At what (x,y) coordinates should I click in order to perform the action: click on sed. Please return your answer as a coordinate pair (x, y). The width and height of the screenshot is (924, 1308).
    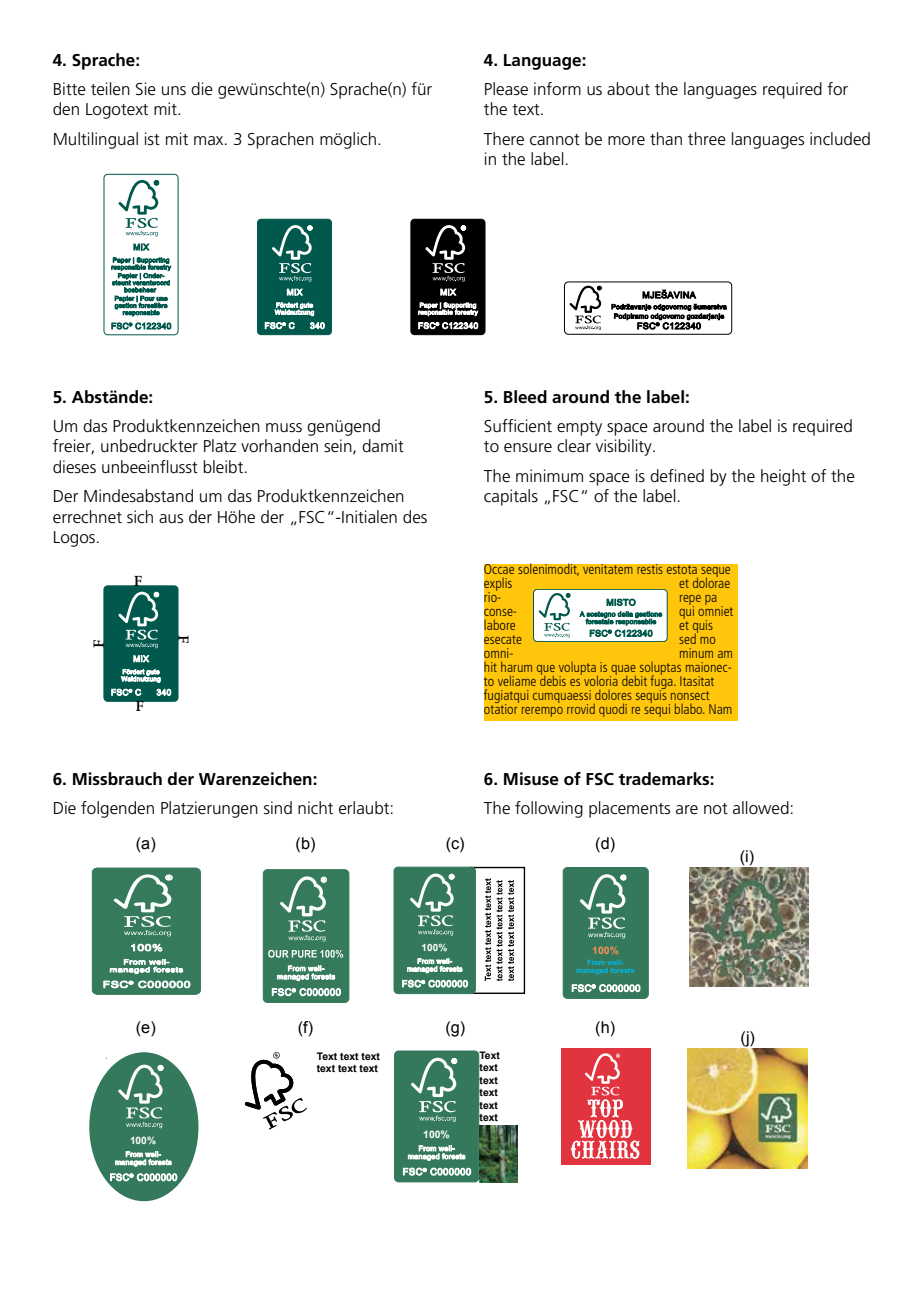
    Looking at the image, I should click on (688, 637).
